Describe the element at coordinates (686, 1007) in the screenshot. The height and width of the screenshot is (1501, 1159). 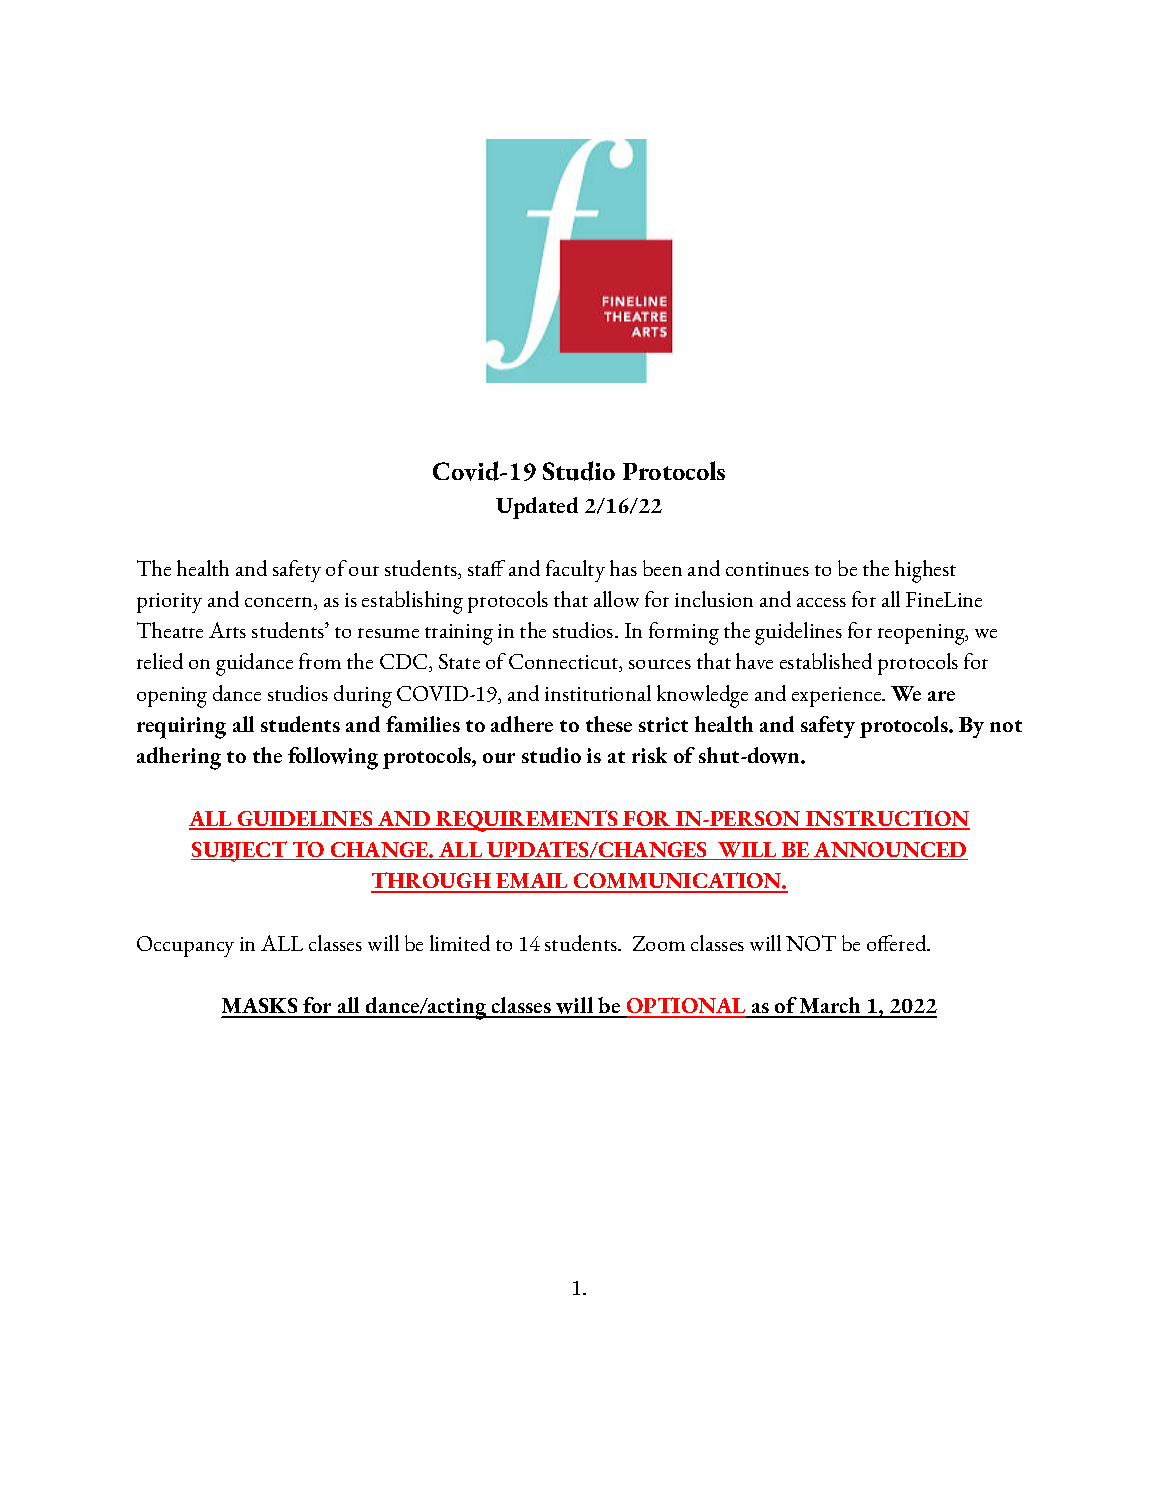
I see `OPTIONAL` at that location.
